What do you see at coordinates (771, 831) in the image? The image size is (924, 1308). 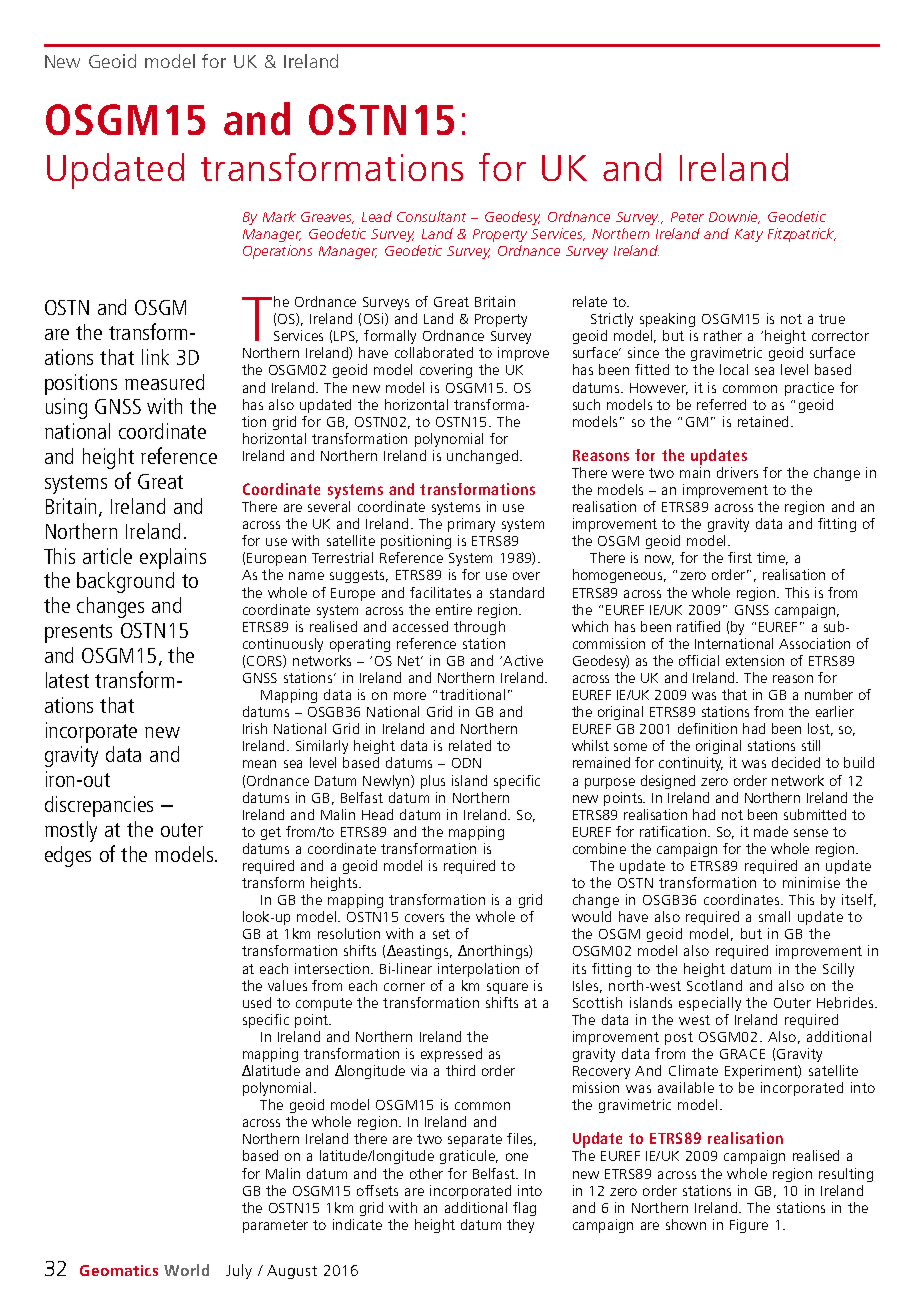 I see `made` at bounding box center [771, 831].
